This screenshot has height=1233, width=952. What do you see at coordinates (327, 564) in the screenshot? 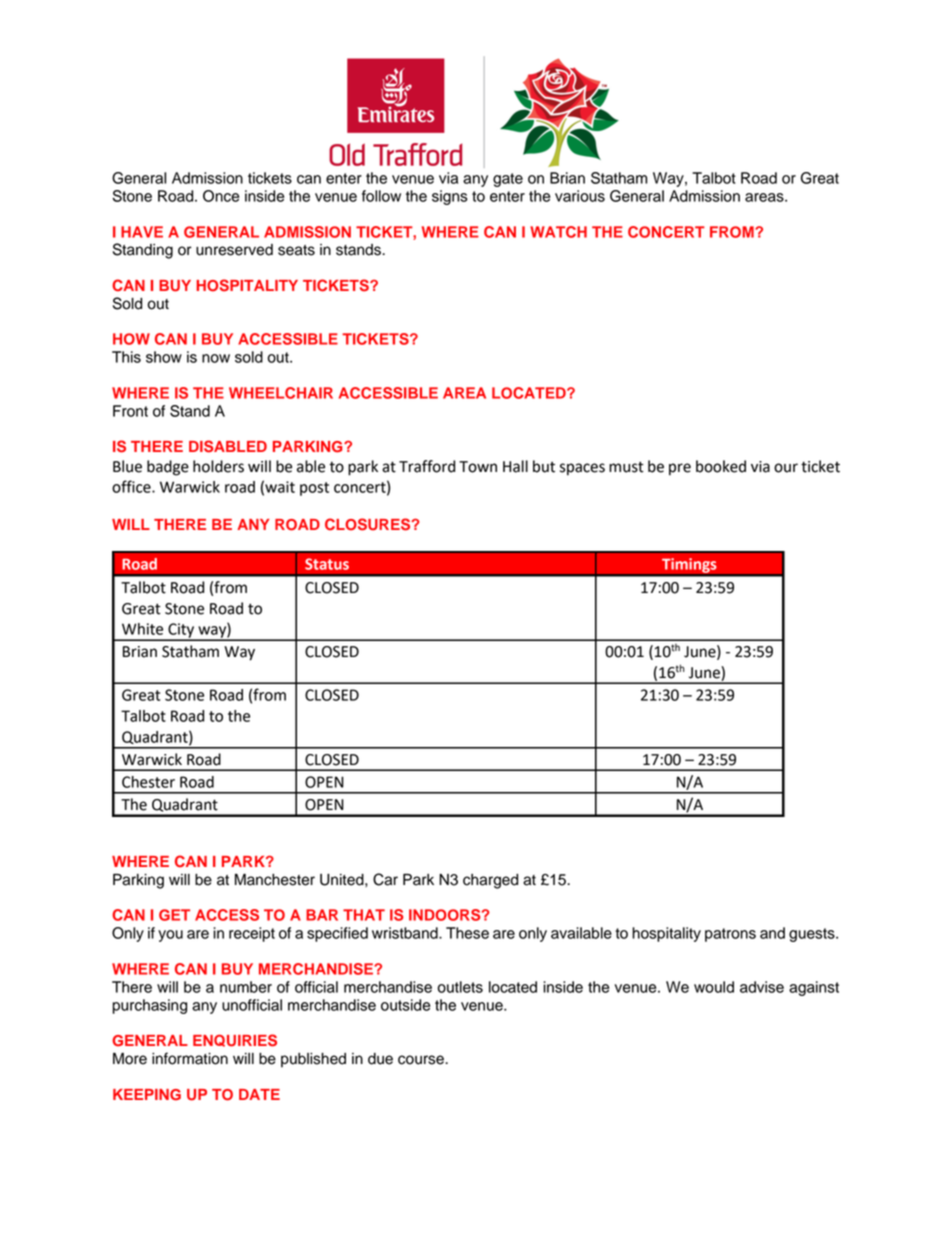
I see `Status` at bounding box center [327, 564].
